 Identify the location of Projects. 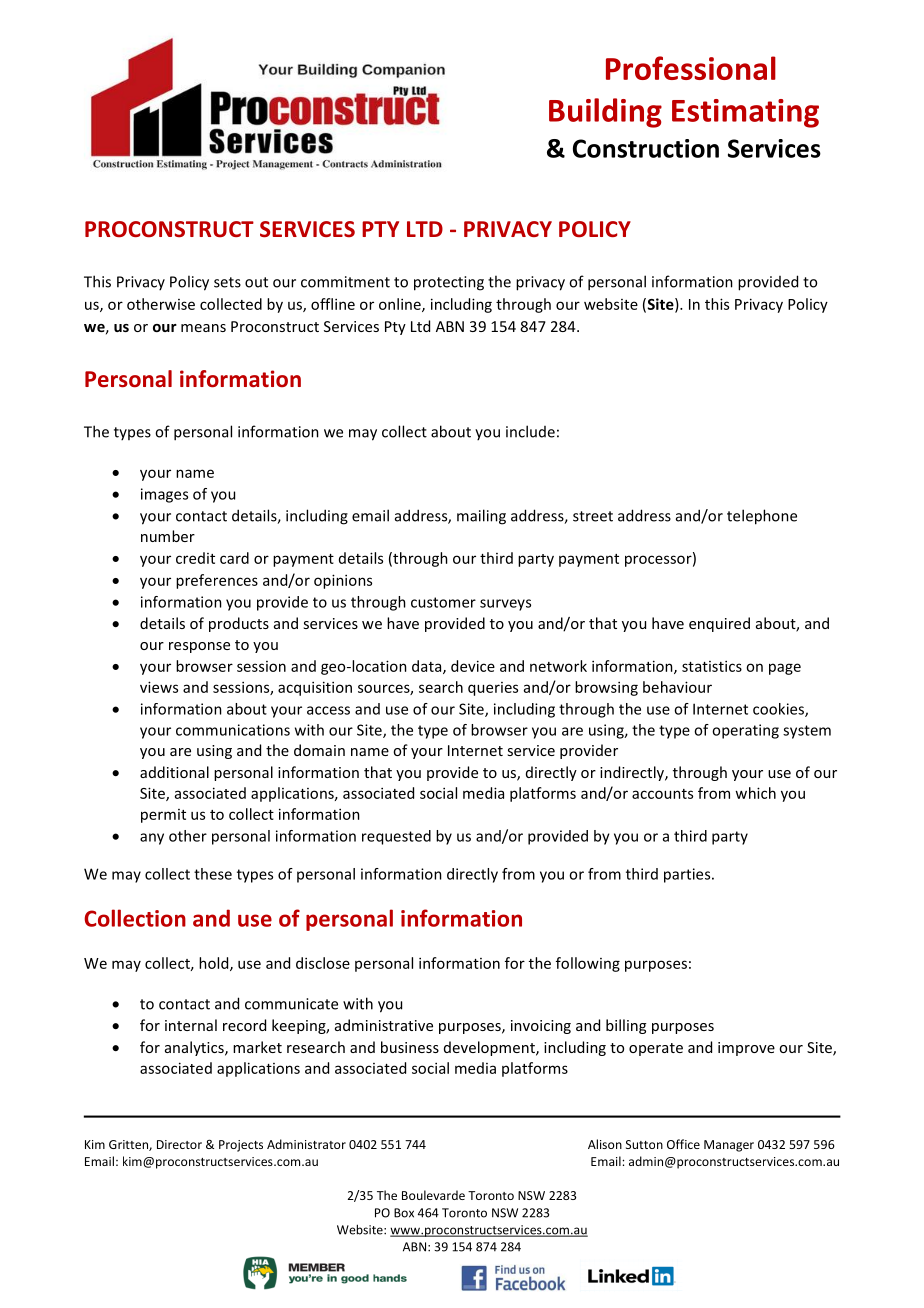
(241, 1146).
